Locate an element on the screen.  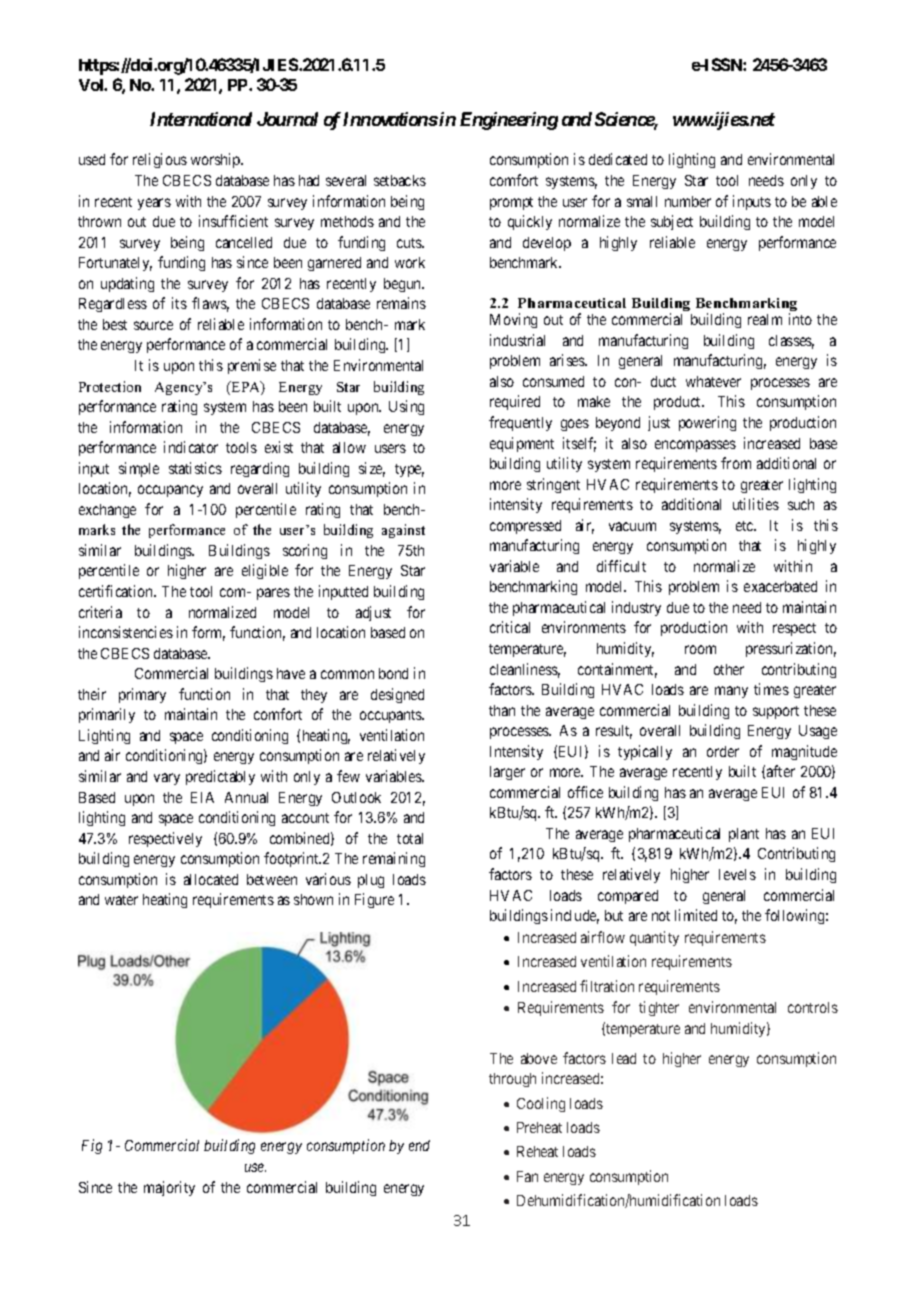
lead is located at coordinates (624, 1058).
